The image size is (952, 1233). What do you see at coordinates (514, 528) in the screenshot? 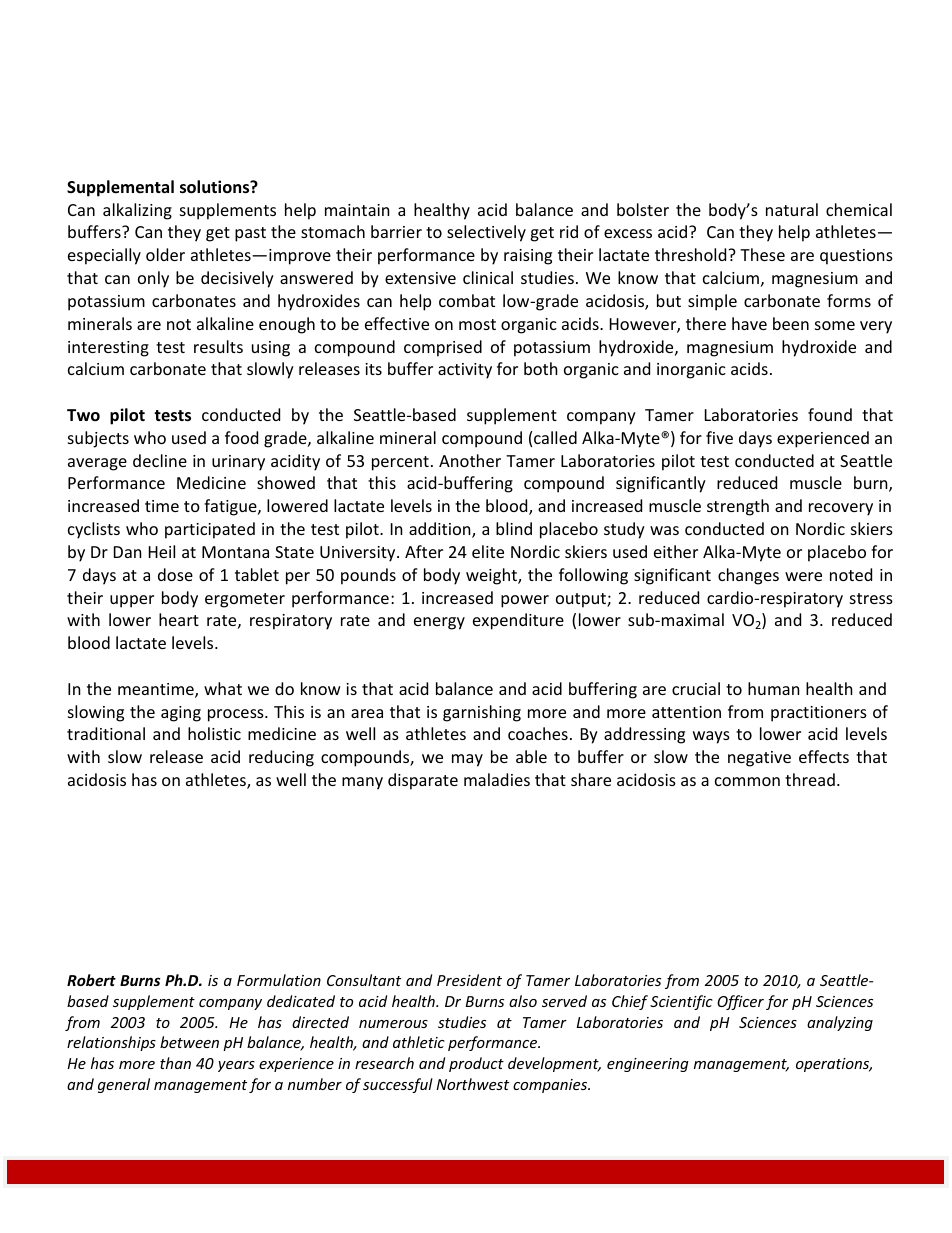
I see `blind` at bounding box center [514, 528].
